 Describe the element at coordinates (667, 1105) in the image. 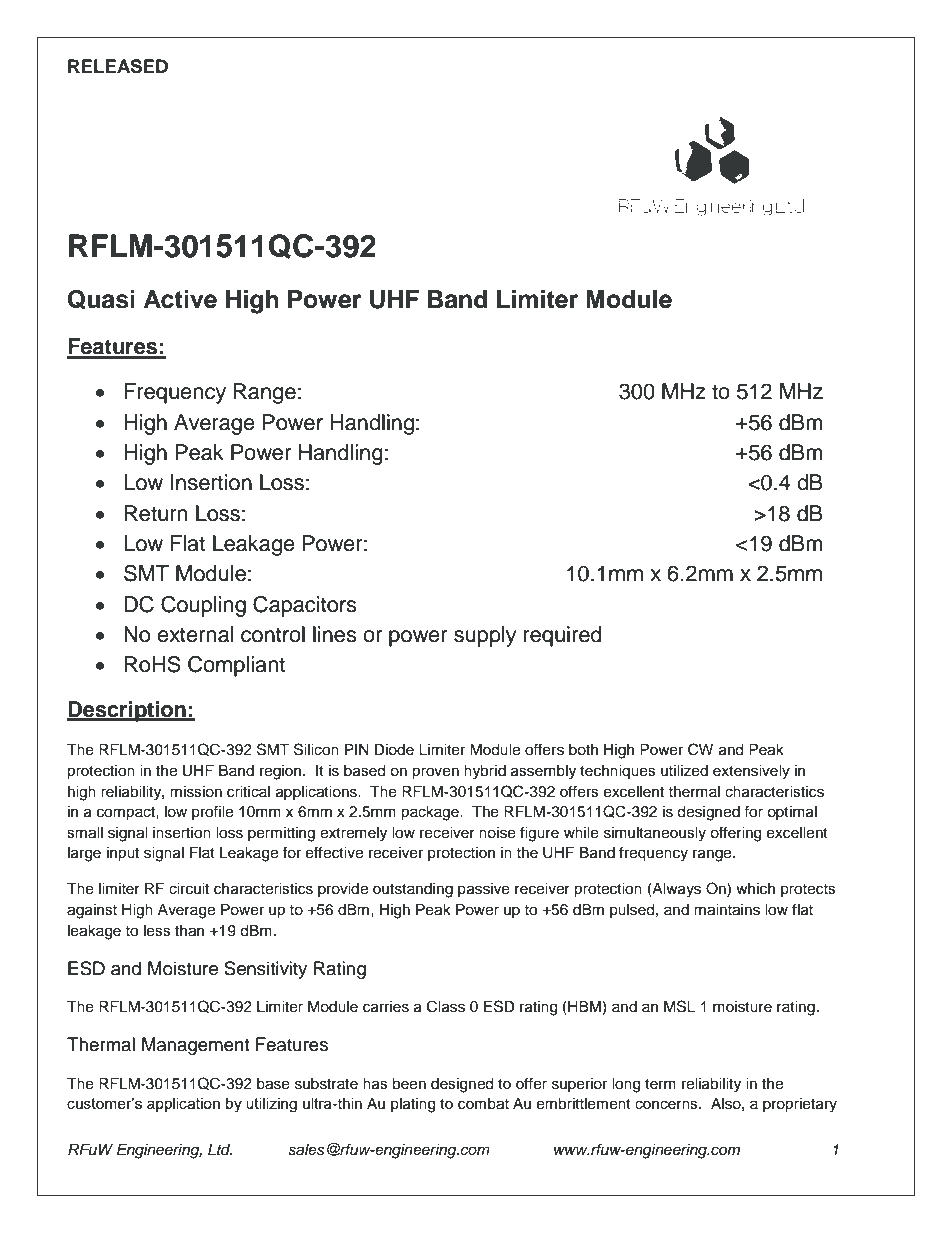

I see `concerns` at that location.
